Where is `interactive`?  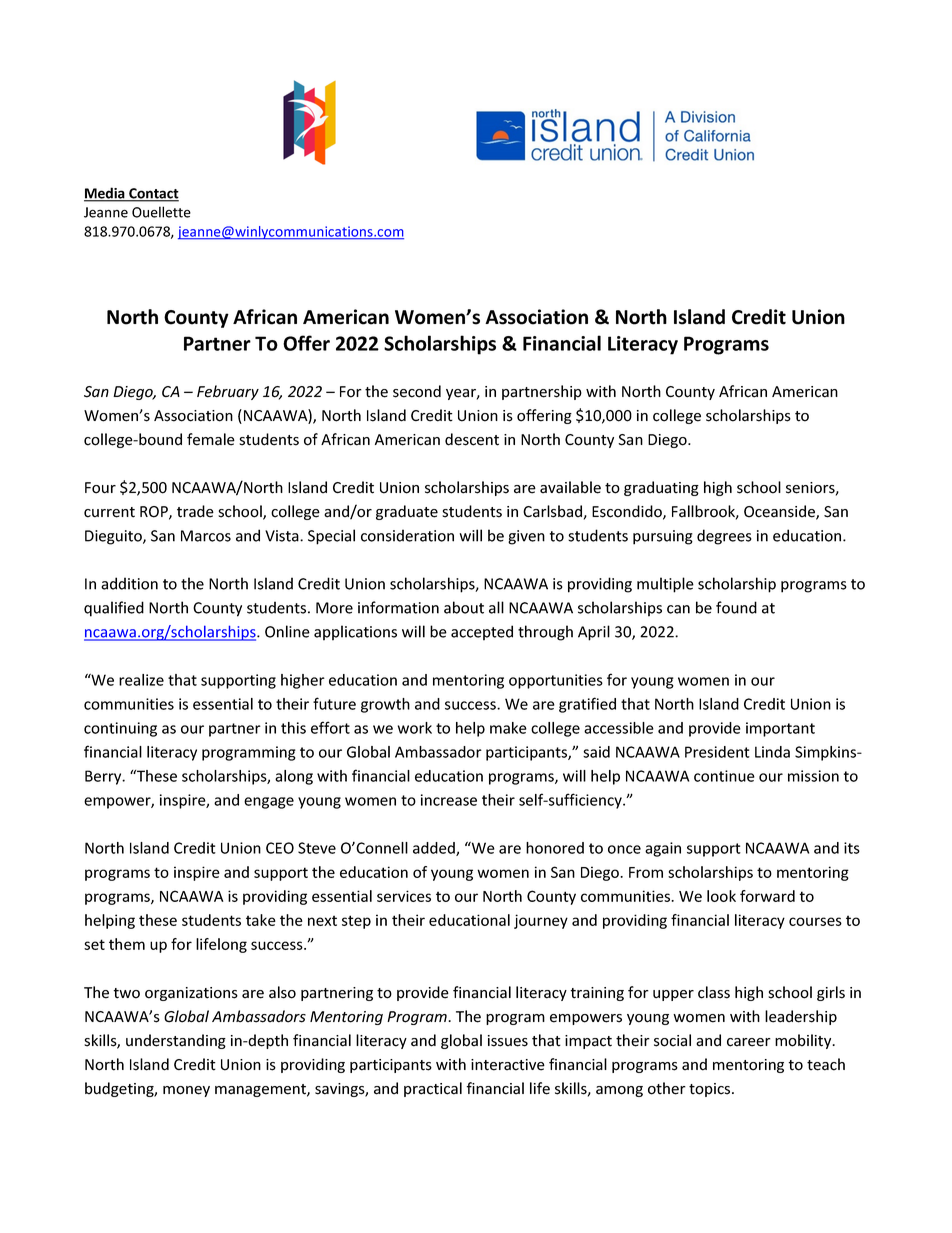 interactive is located at coordinates (508, 1065).
